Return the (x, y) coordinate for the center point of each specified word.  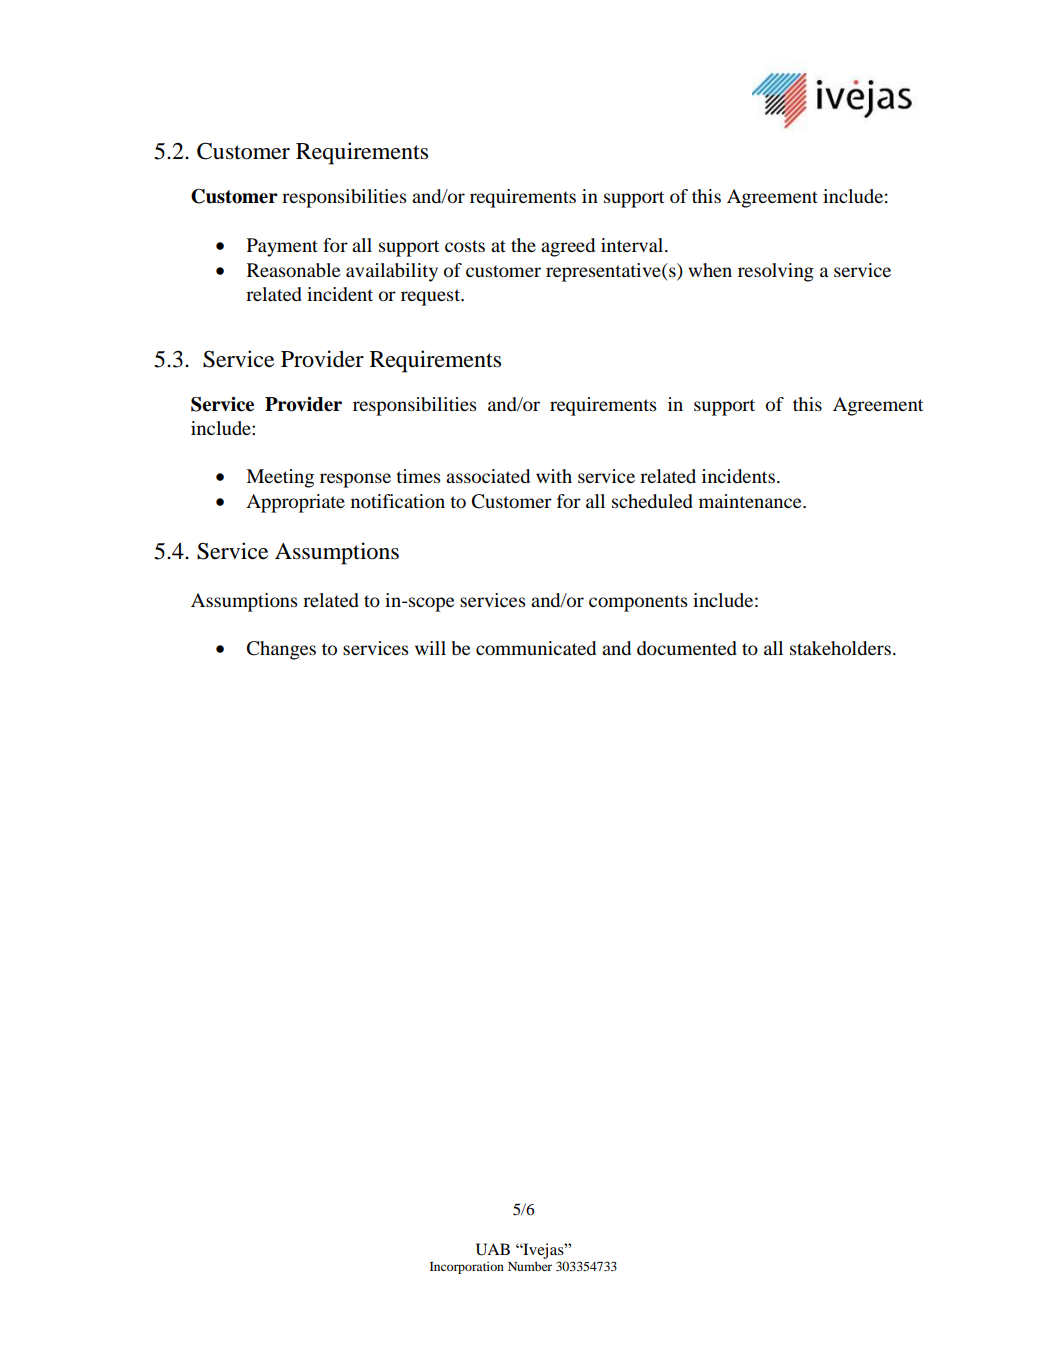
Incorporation (467, 1267)
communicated (536, 648)
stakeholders (840, 648)
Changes (281, 650)
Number (530, 1266)
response (355, 480)
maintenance (751, 501)
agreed (568, 247)
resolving (776, 272)
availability (392, 272)
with (554, 476)
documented (687, 648)
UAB (493, 1249)
